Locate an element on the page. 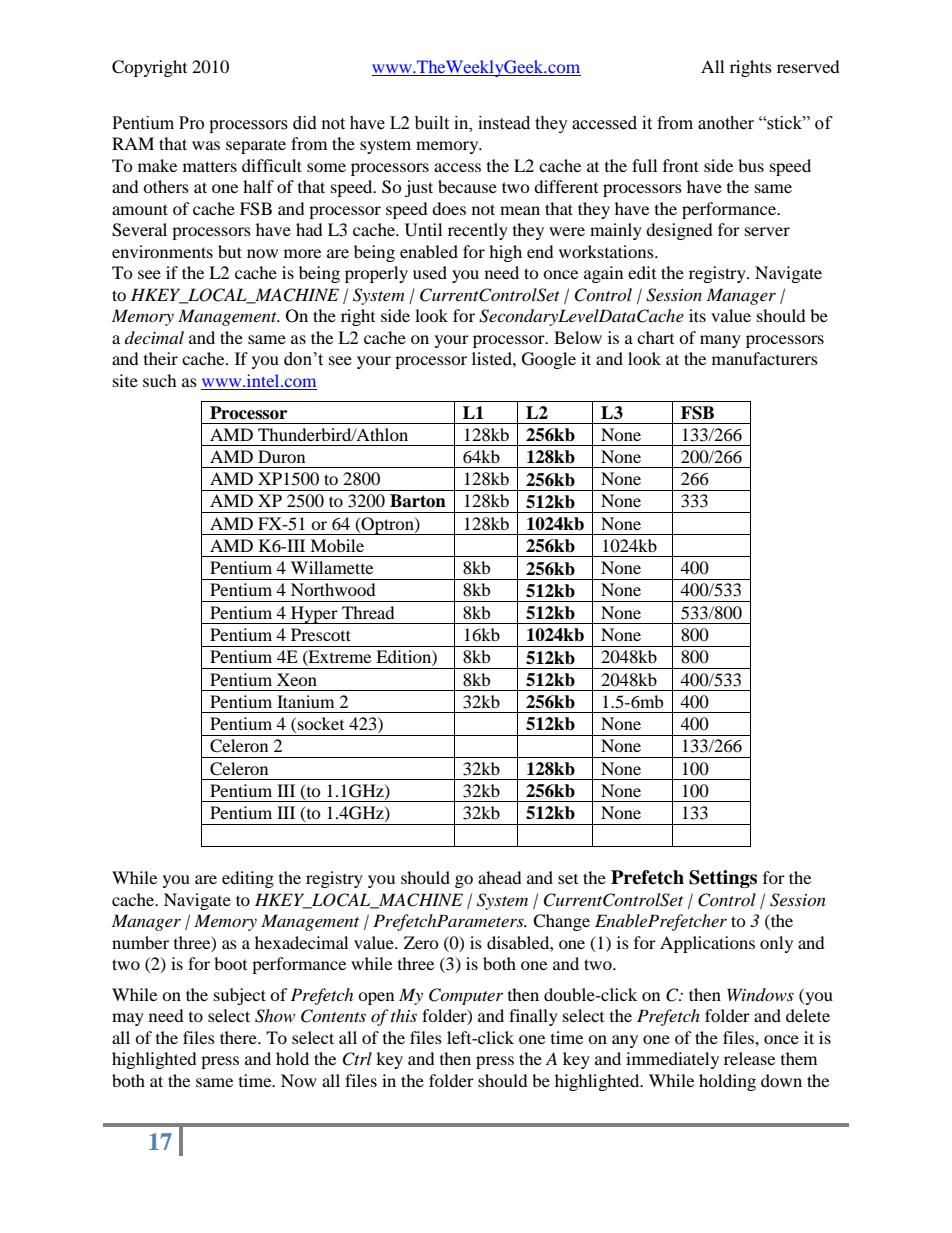 The width and height of the page is (952, 1233). another is located at coordinates (726, 123).
